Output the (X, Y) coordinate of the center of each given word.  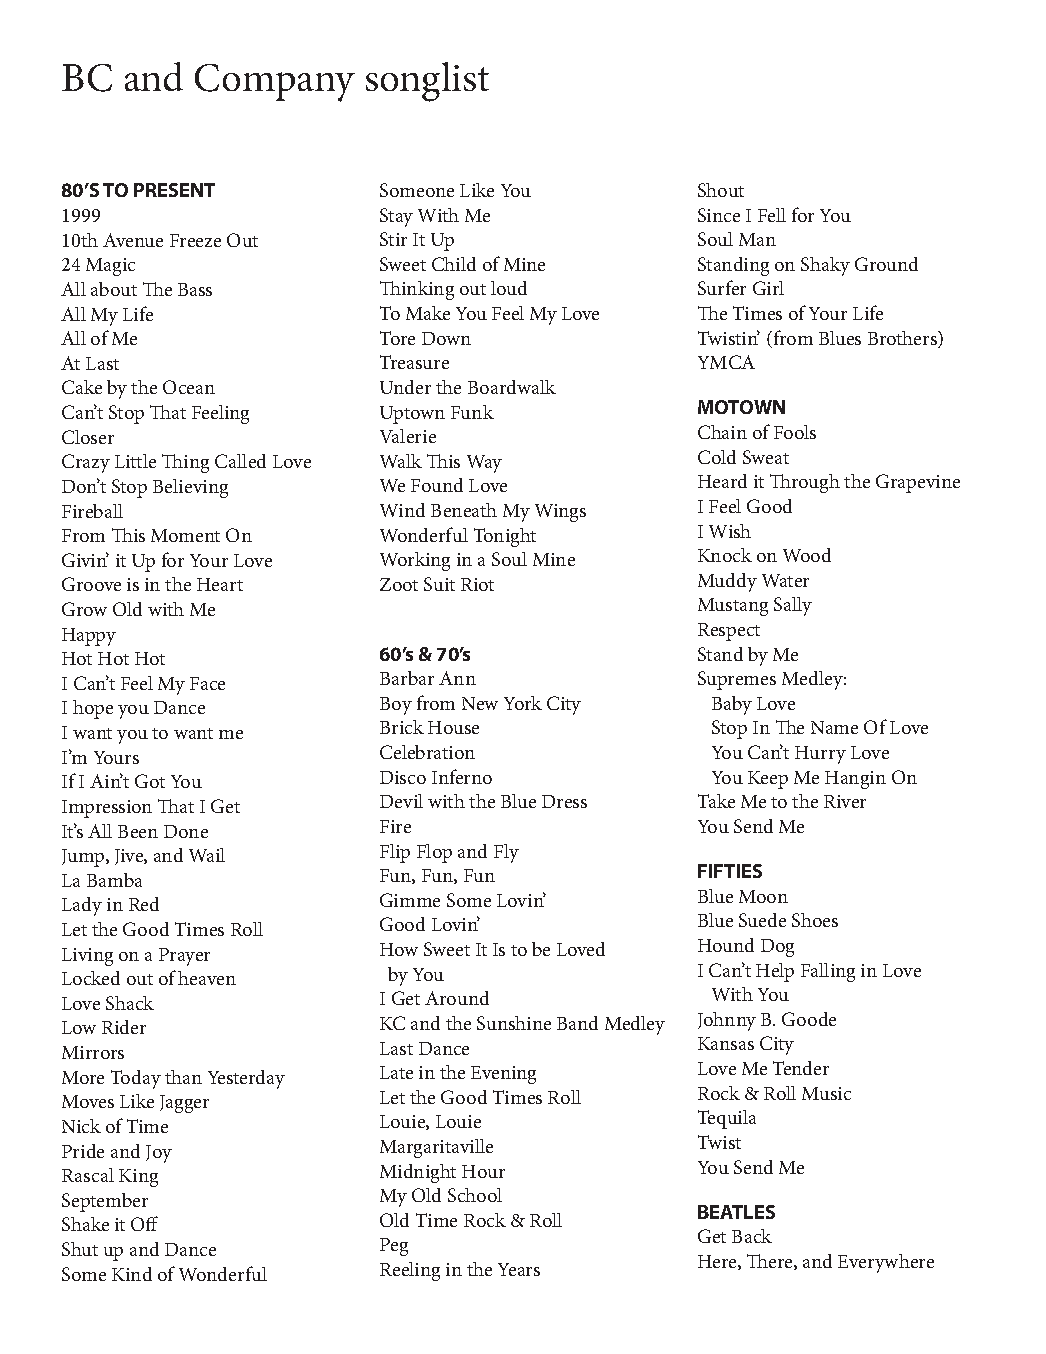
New (480, 703)
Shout (721, 190)
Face (207, 683)
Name (834, 727)
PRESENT (174, 190)
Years (519, 1269)
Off (144, 1223)
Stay (396, 217)
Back (752, 1236)
